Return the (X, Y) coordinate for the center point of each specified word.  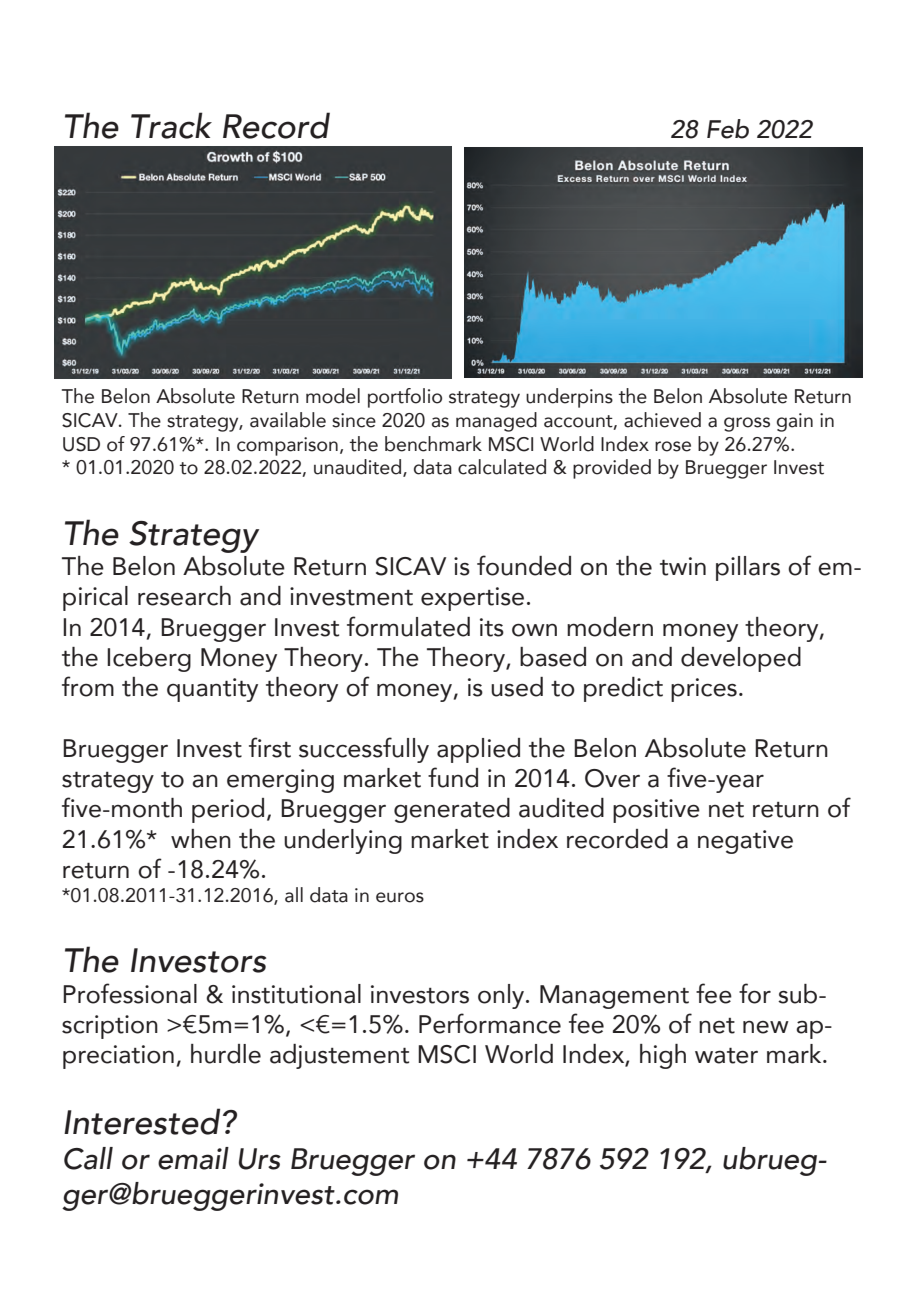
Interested (142, 1121)
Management (614, 997)
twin (683, 566)
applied (478, 750)
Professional (130, 993)
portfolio (405, 398)
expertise (472, 599)
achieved (662, 420)
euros (400, 897)
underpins (569, 398)
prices (704, 690)
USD (81, 444)
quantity (212, 690)
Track (171, 125)
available (288, 420)
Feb (728, 129)
